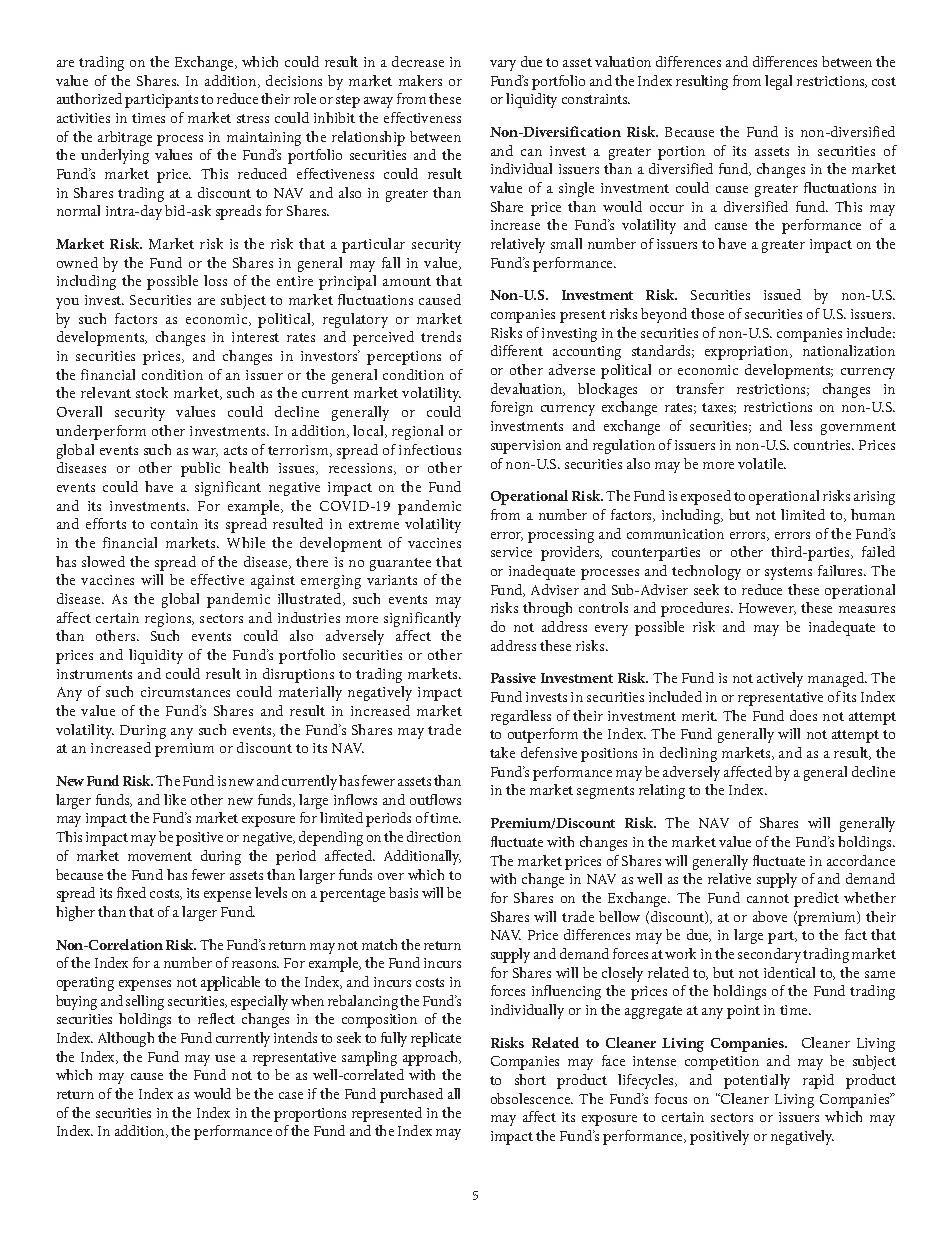 The height and width of the screenshot is (1233, 952). What do you see at coordinates (89, 98) in the screenshot?
I see `authorized` at bounding box center [89, 98].
